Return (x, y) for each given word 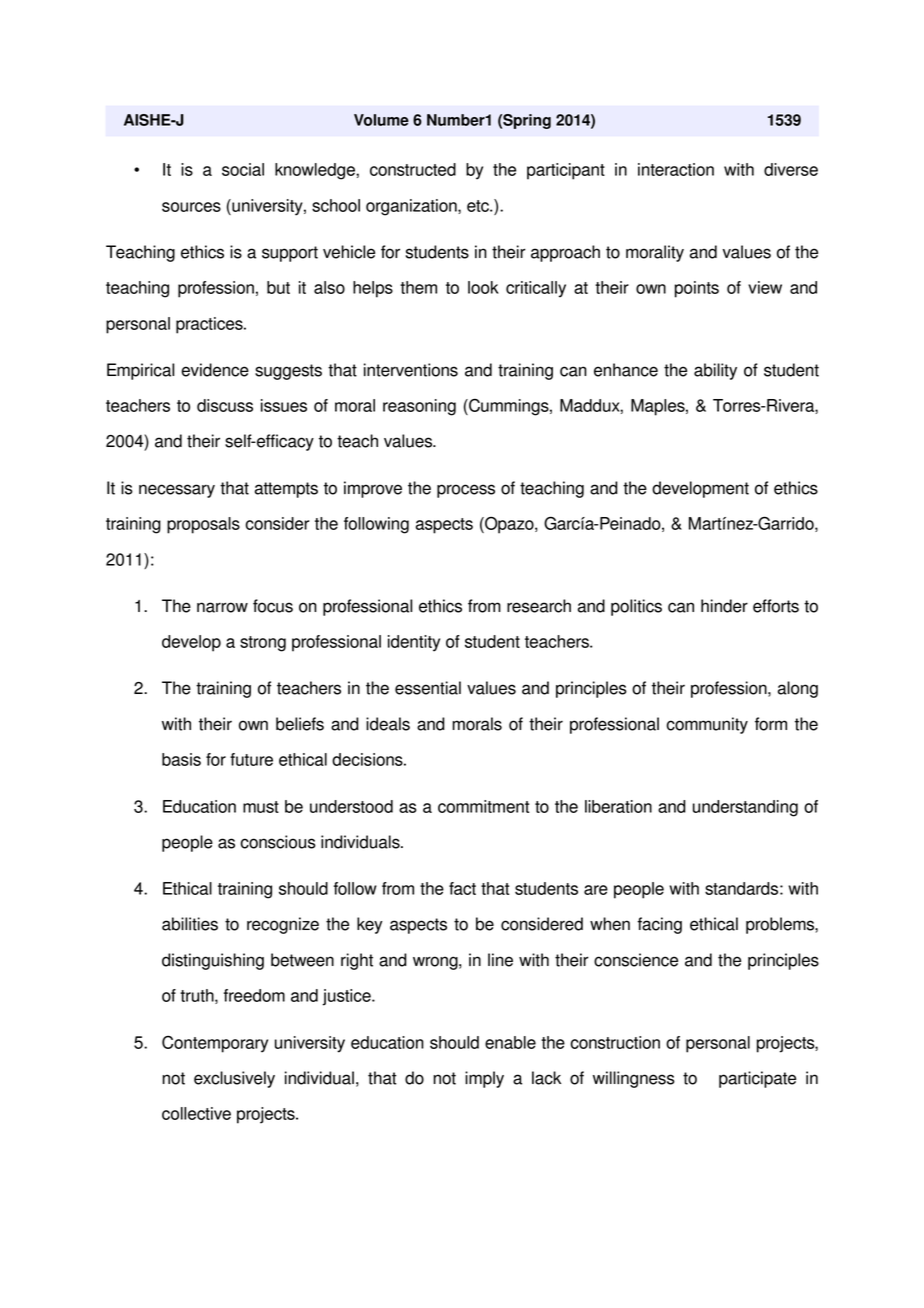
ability (715, 371)
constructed (413, 169)
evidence (215, 370)
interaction (676, 169)
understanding (745, 808)
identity (414, 643)
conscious (278, 842)
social (243, 169)
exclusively (234, 1079)
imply (484, 1079)
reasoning (419, 407)
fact (462, 888)
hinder (724, 606)
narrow (222, 607)
